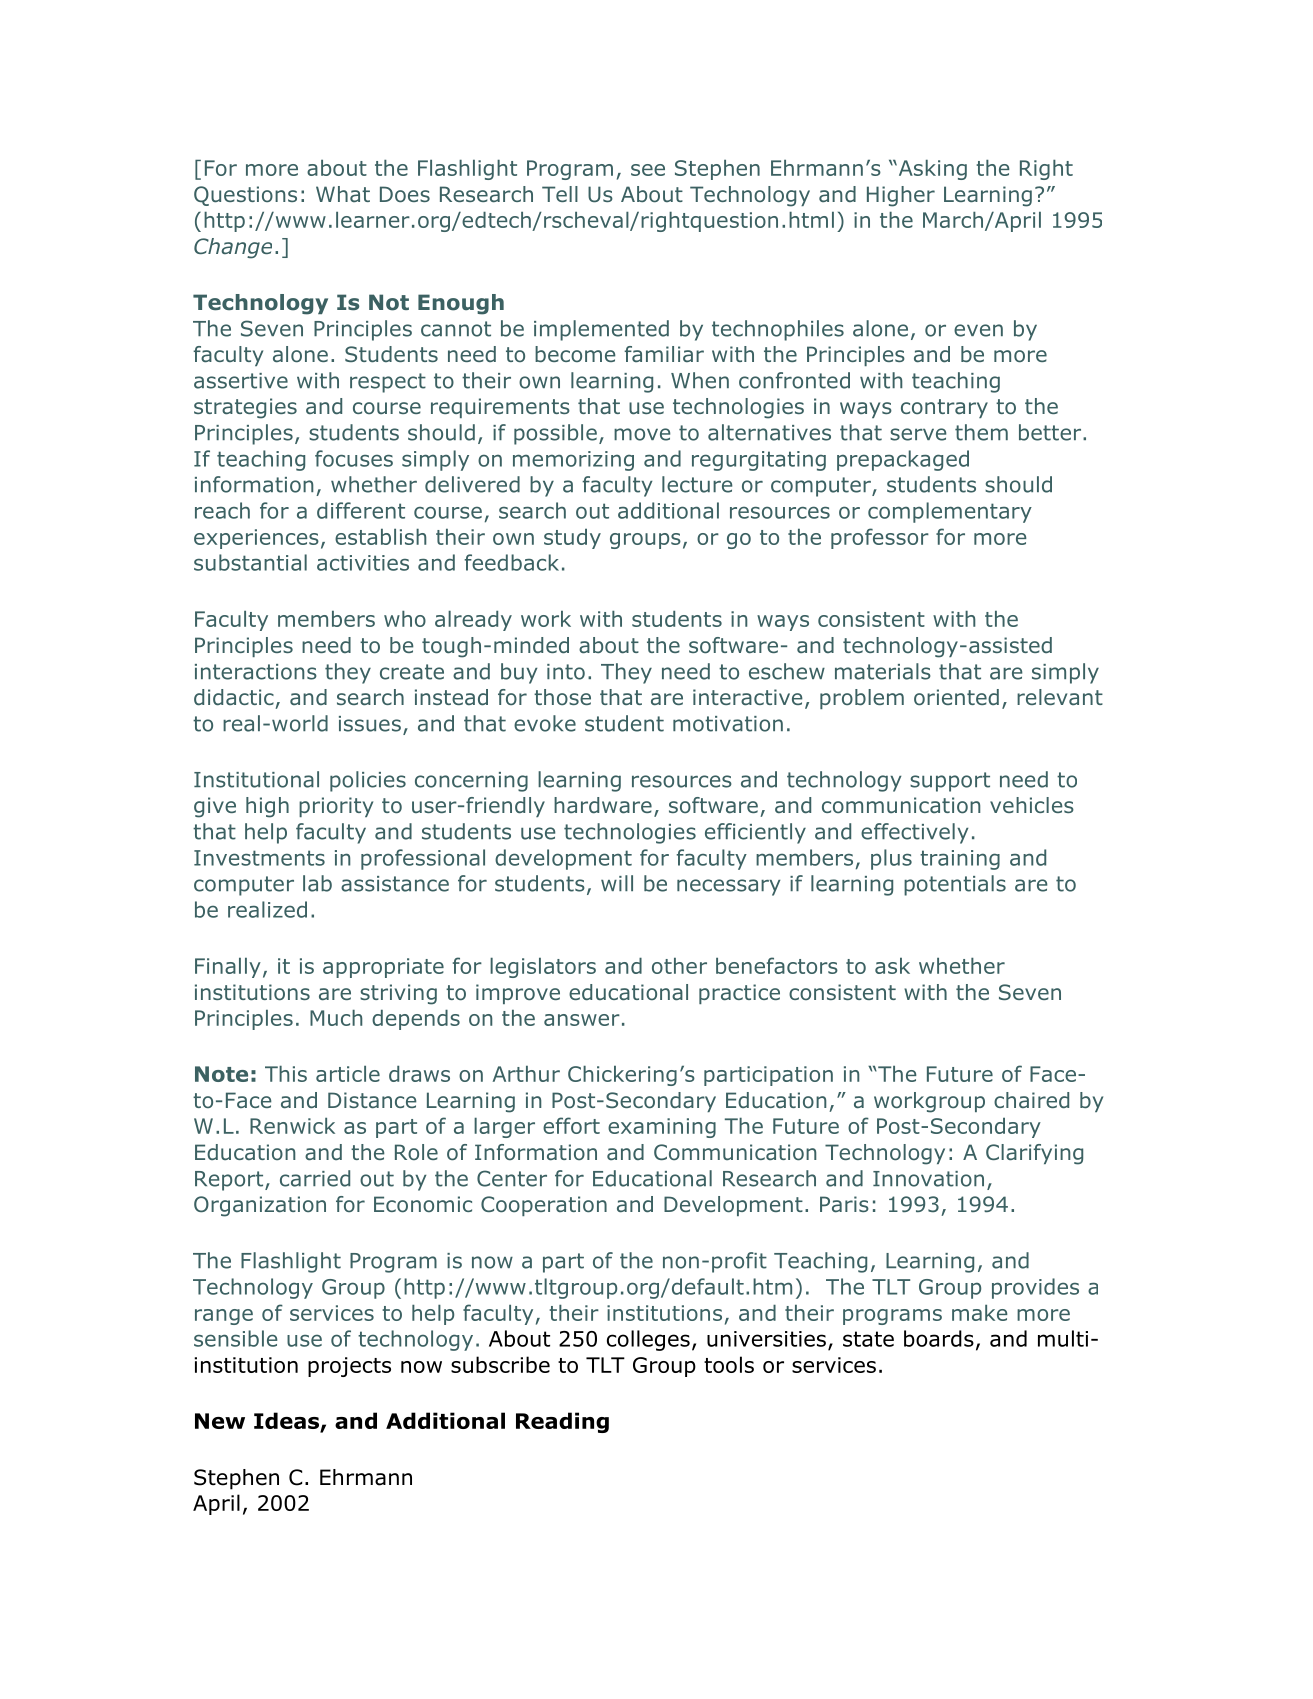  I want to click on study, so click(572, 539).
